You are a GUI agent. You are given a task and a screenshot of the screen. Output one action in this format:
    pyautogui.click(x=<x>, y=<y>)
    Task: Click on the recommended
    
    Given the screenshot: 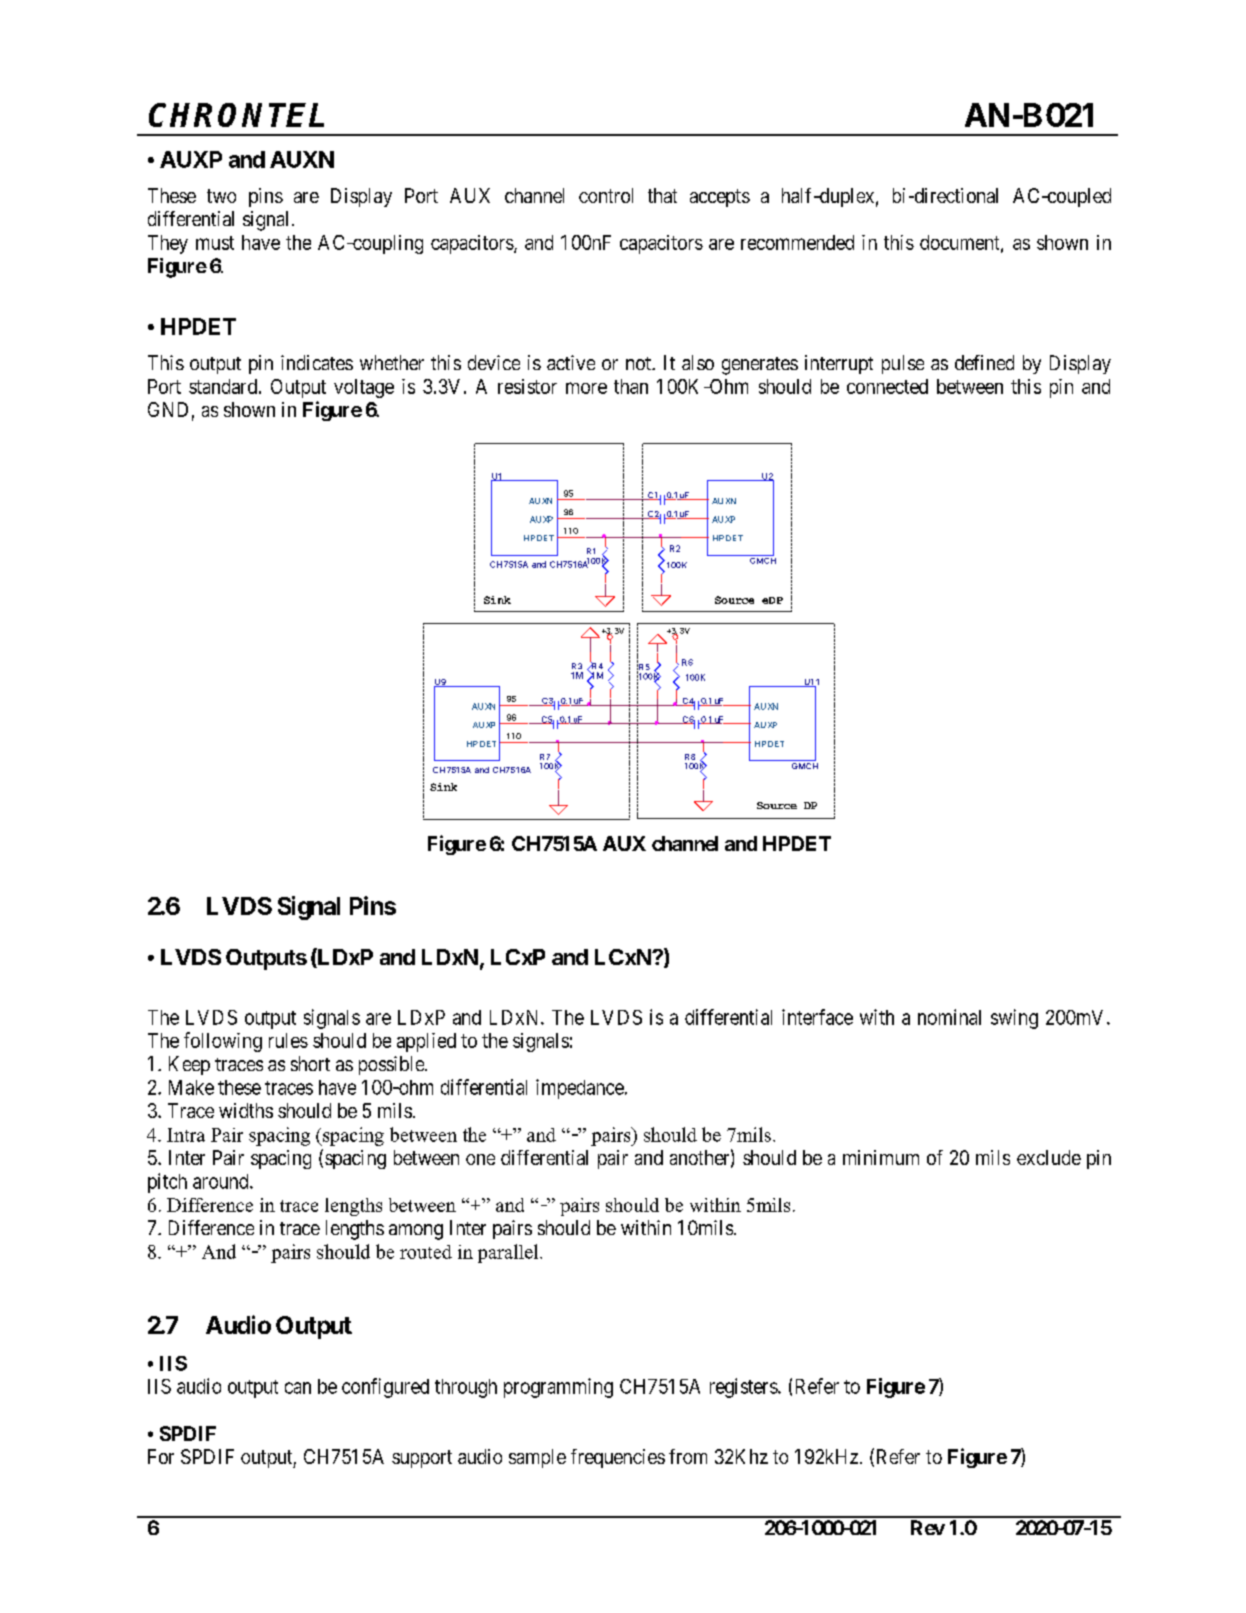 What is the action you would take?
    pyautogui.click(x=797, y=242)
